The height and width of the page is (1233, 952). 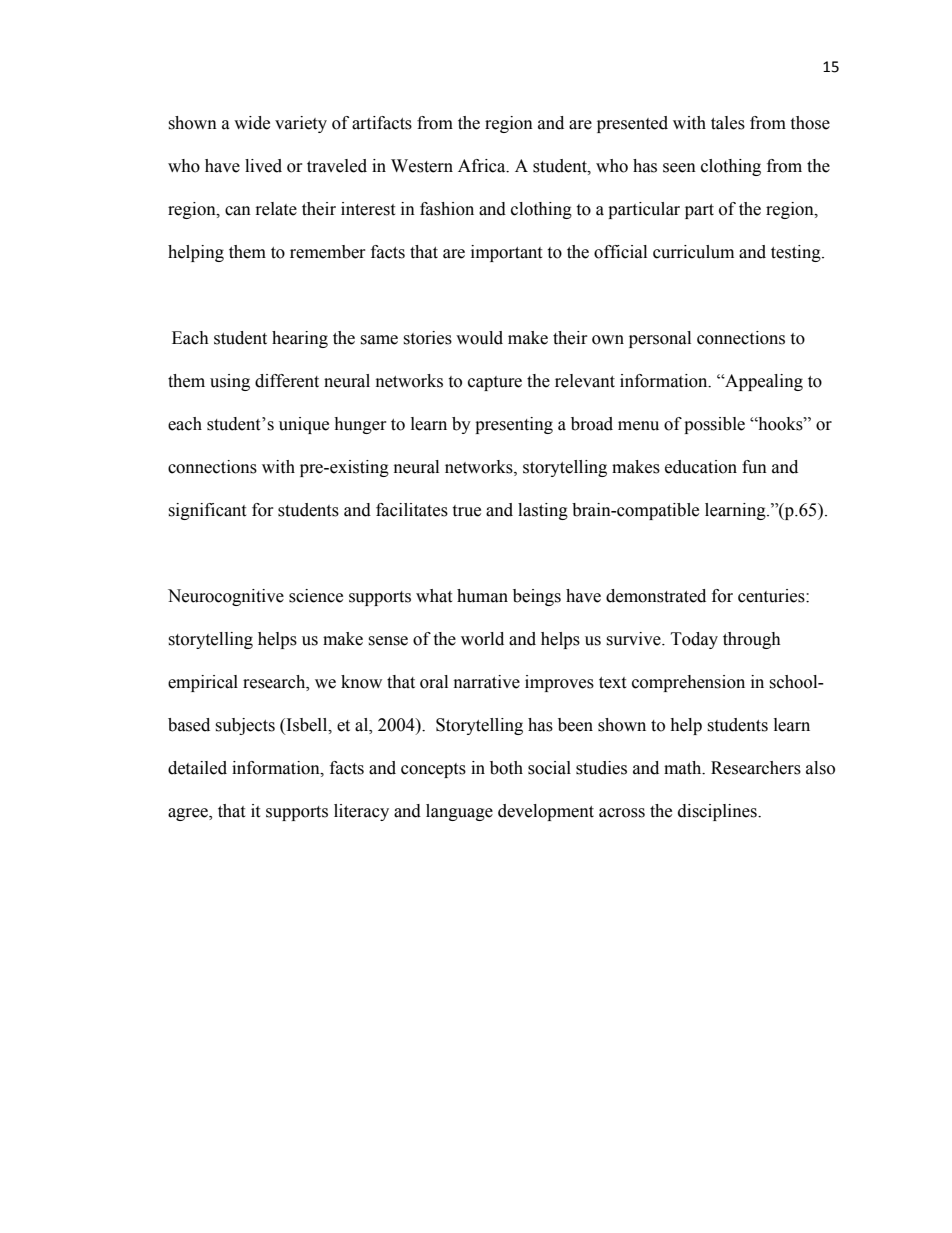 I want to click on both, so click(x=506, y=768).
